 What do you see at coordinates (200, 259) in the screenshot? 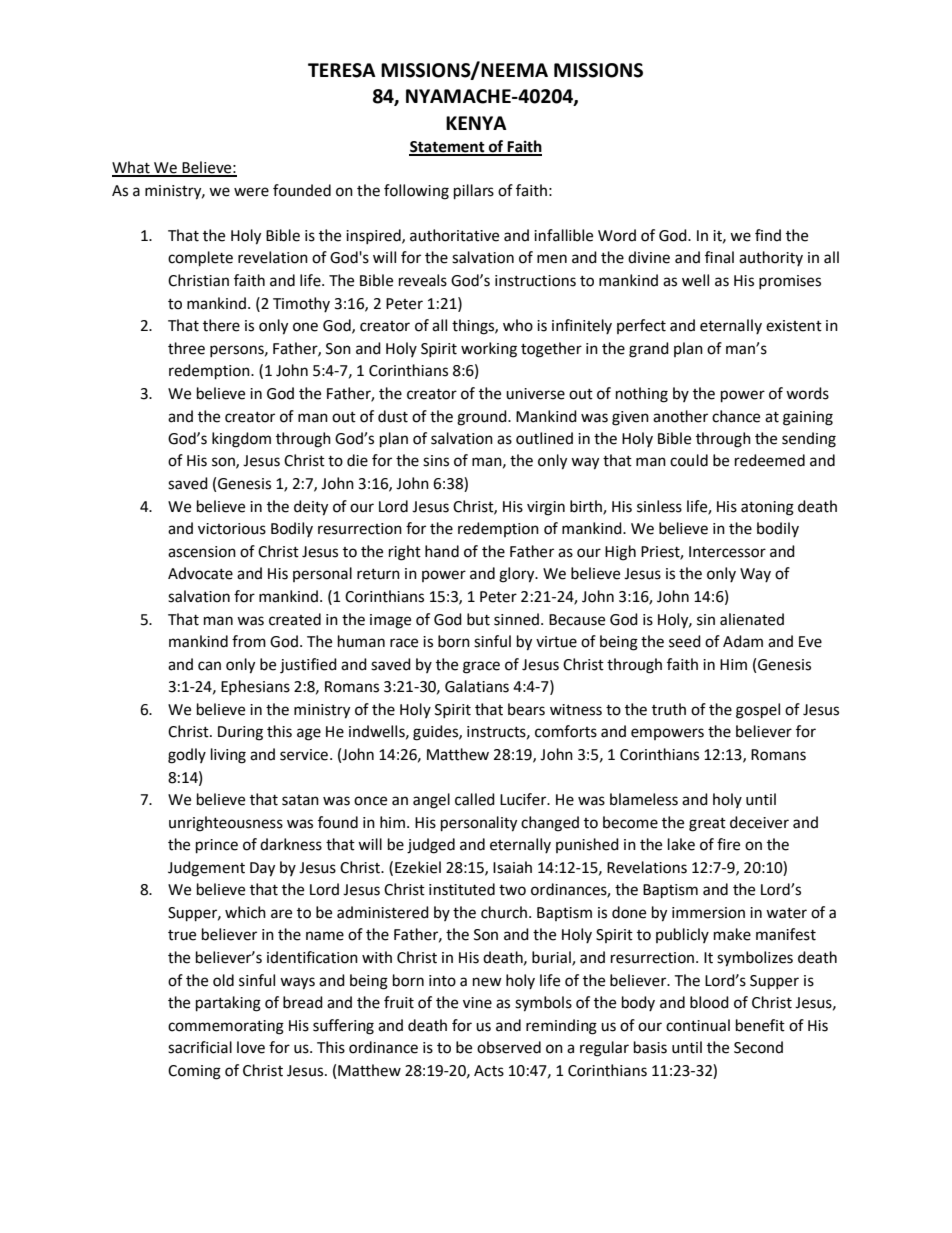
I see `complete` at bounding box center [200, 259].
